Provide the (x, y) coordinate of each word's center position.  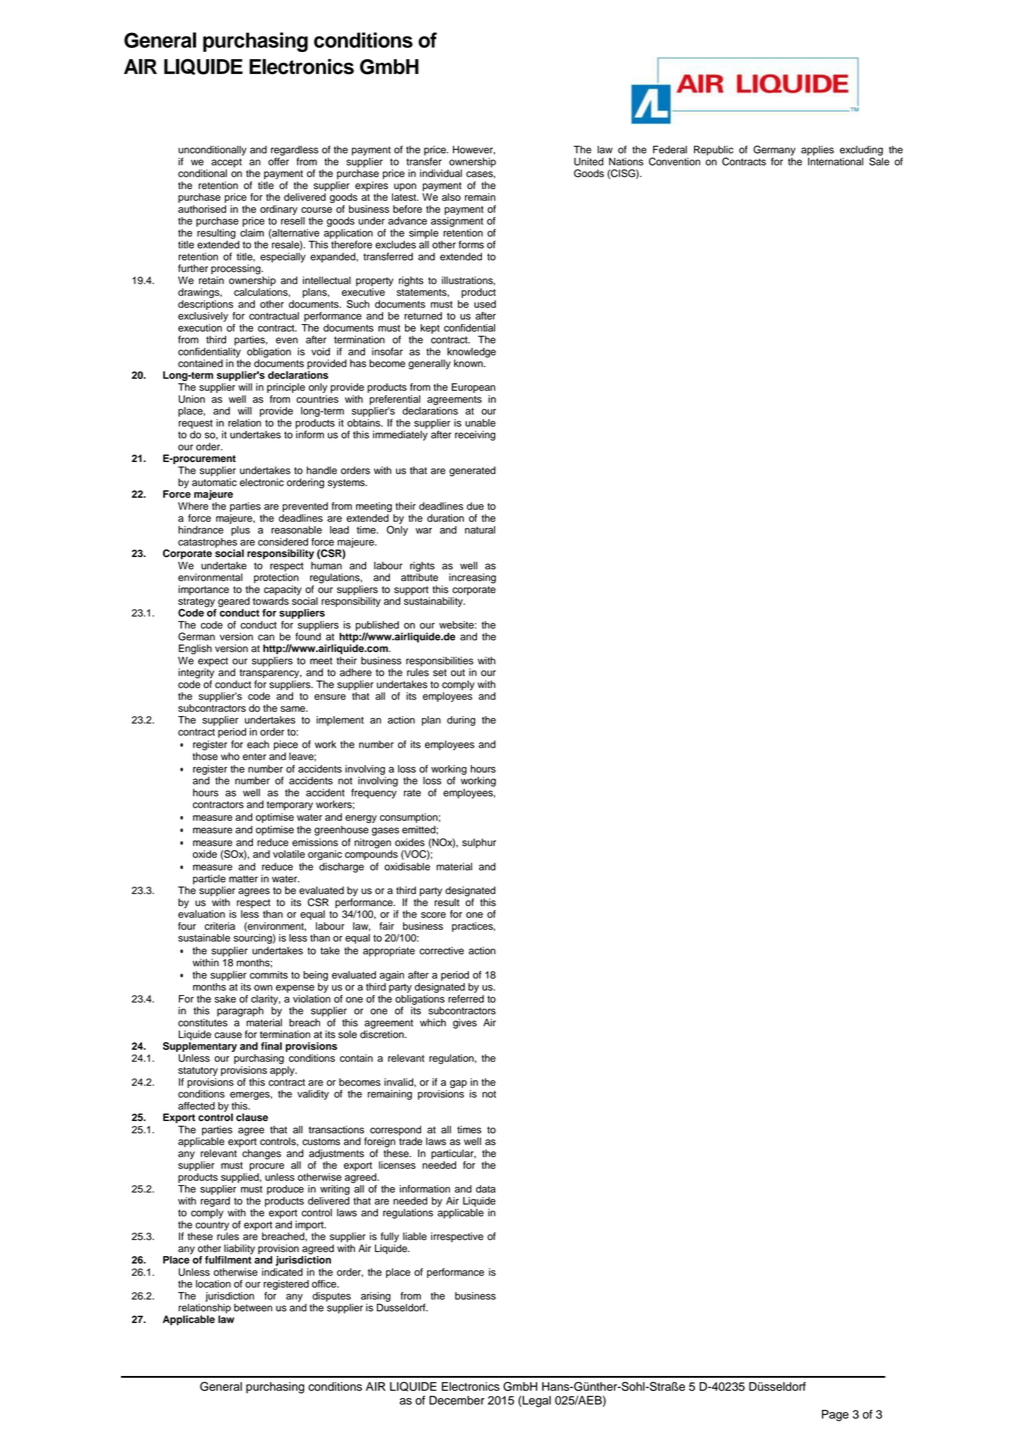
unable (480, 423)
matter (243, 879)
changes (261, 1154)
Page (835, 1416)
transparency (271, 675)
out (458, 673)
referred (466, 999)
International (835, 160)
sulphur (479, 843)
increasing (472, 578)
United (589, 162)
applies (817, 151)
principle (286, 388)
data (486, 1189)
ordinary (279, 210)
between (253, 1308)
